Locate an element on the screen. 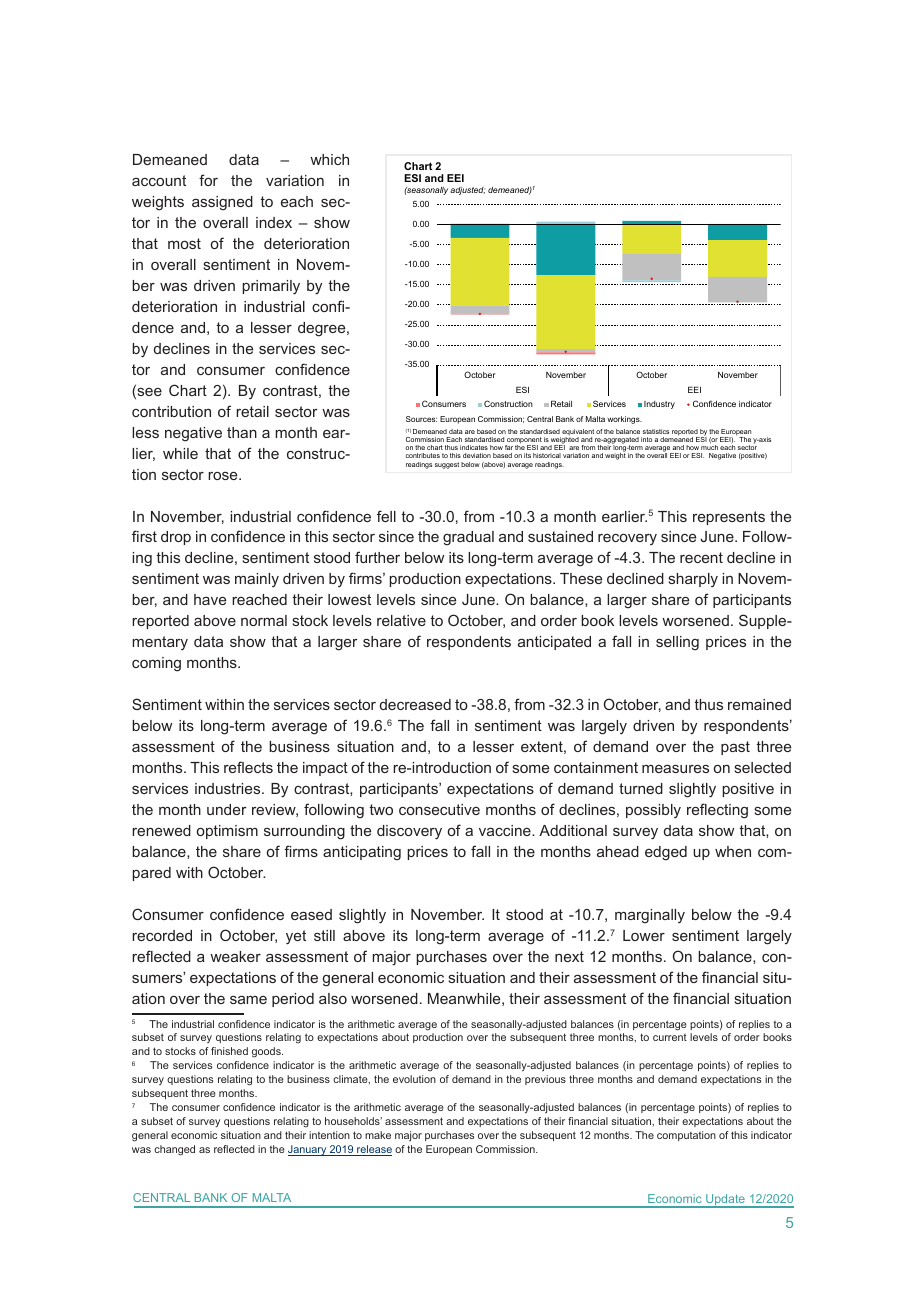 The width and height of the screenshot is (924, 1308). than is located at coordinates (242, 432).
